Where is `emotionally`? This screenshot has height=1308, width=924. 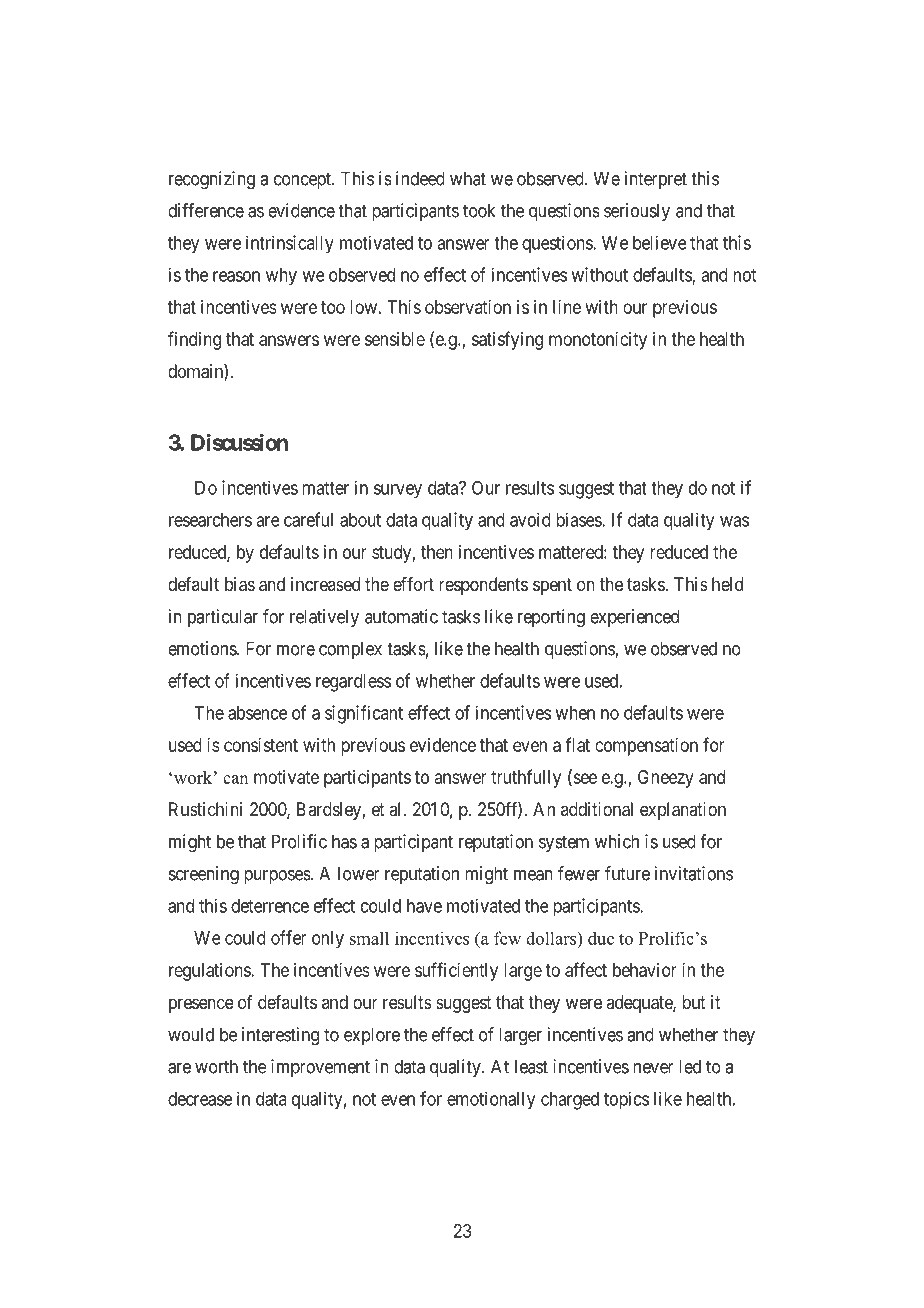 emotionally is located at coordinates (491, 1100).
